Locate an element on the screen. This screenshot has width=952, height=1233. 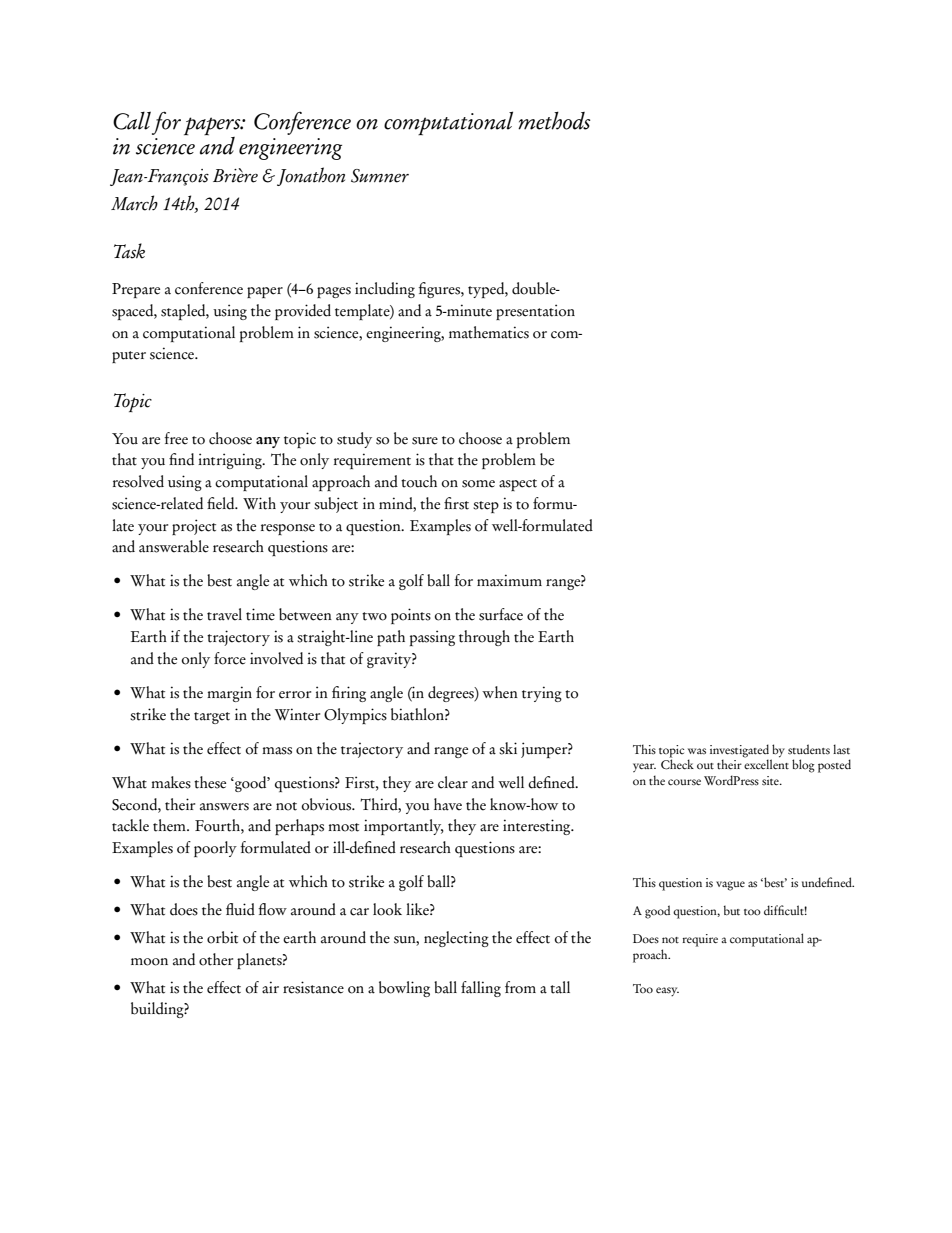
provided is located at coordinates (303, 312).
